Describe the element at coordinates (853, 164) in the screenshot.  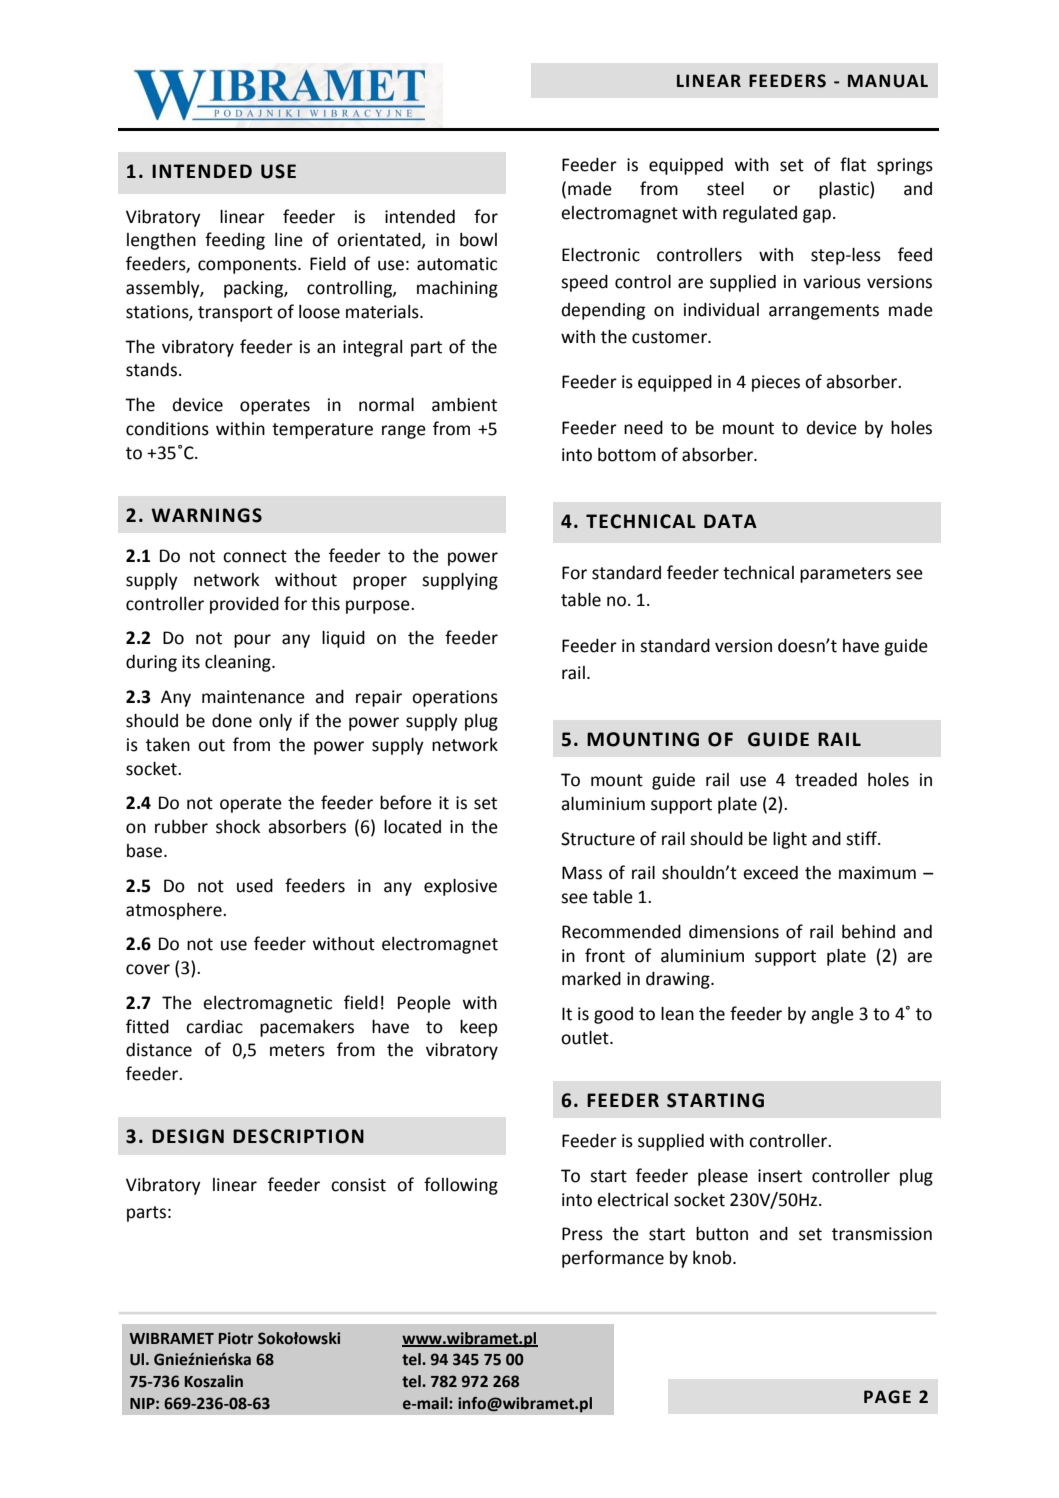
I see `flat` at that location.
